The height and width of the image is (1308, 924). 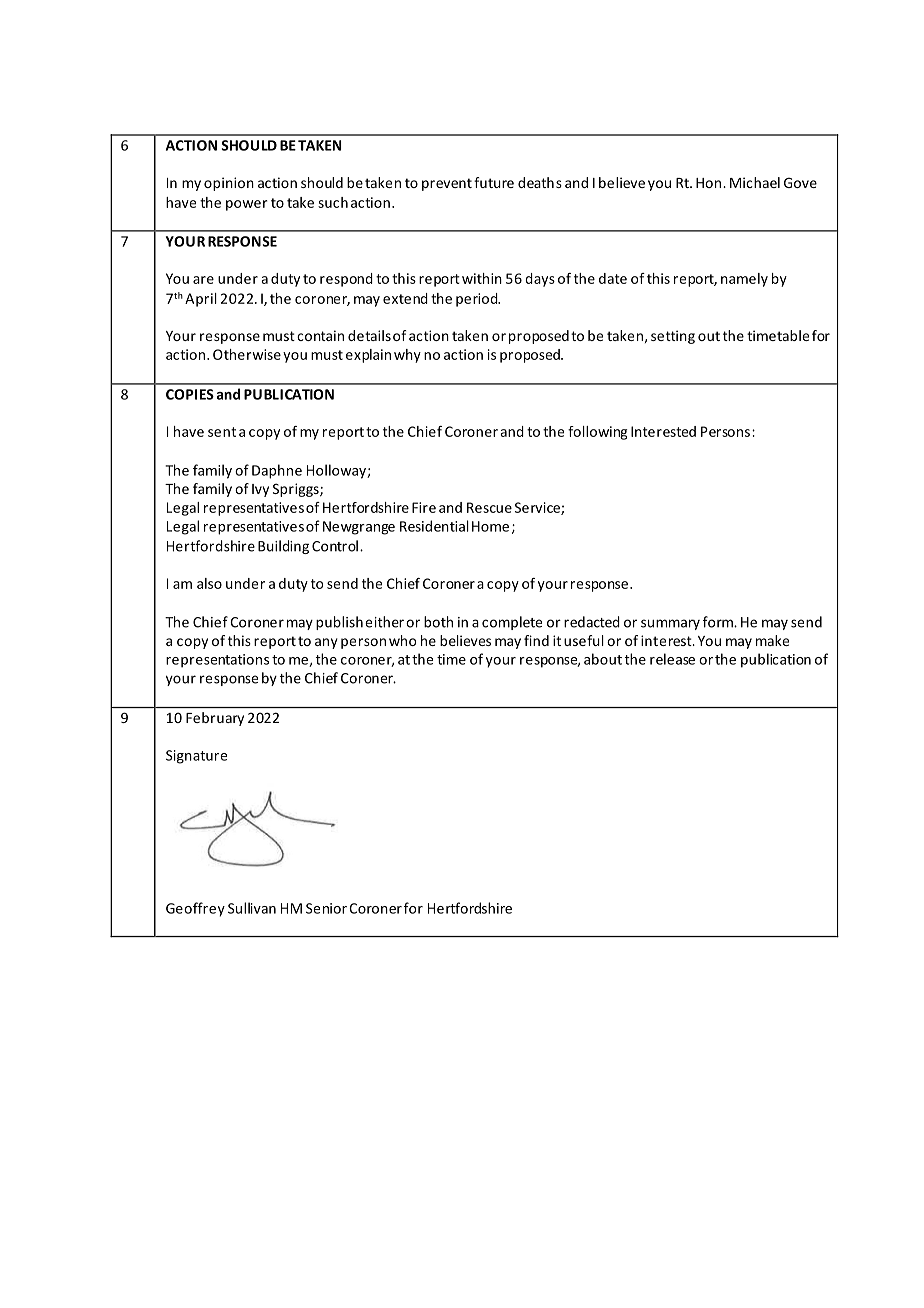 What do you see at coordinates (326, 643) in the image?
I see `any` at bounding box center [326, 643].
